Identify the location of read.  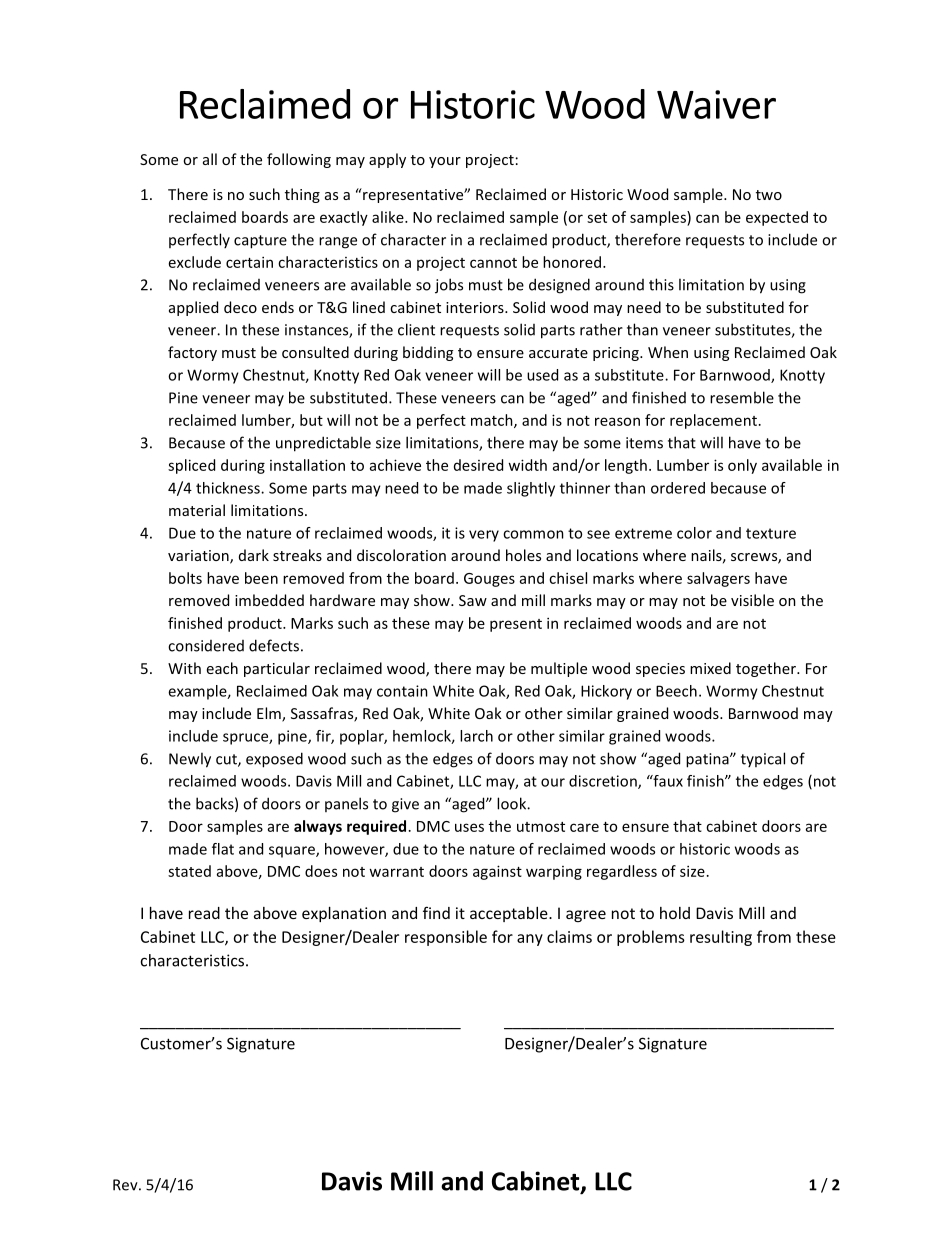
(204, 913).
